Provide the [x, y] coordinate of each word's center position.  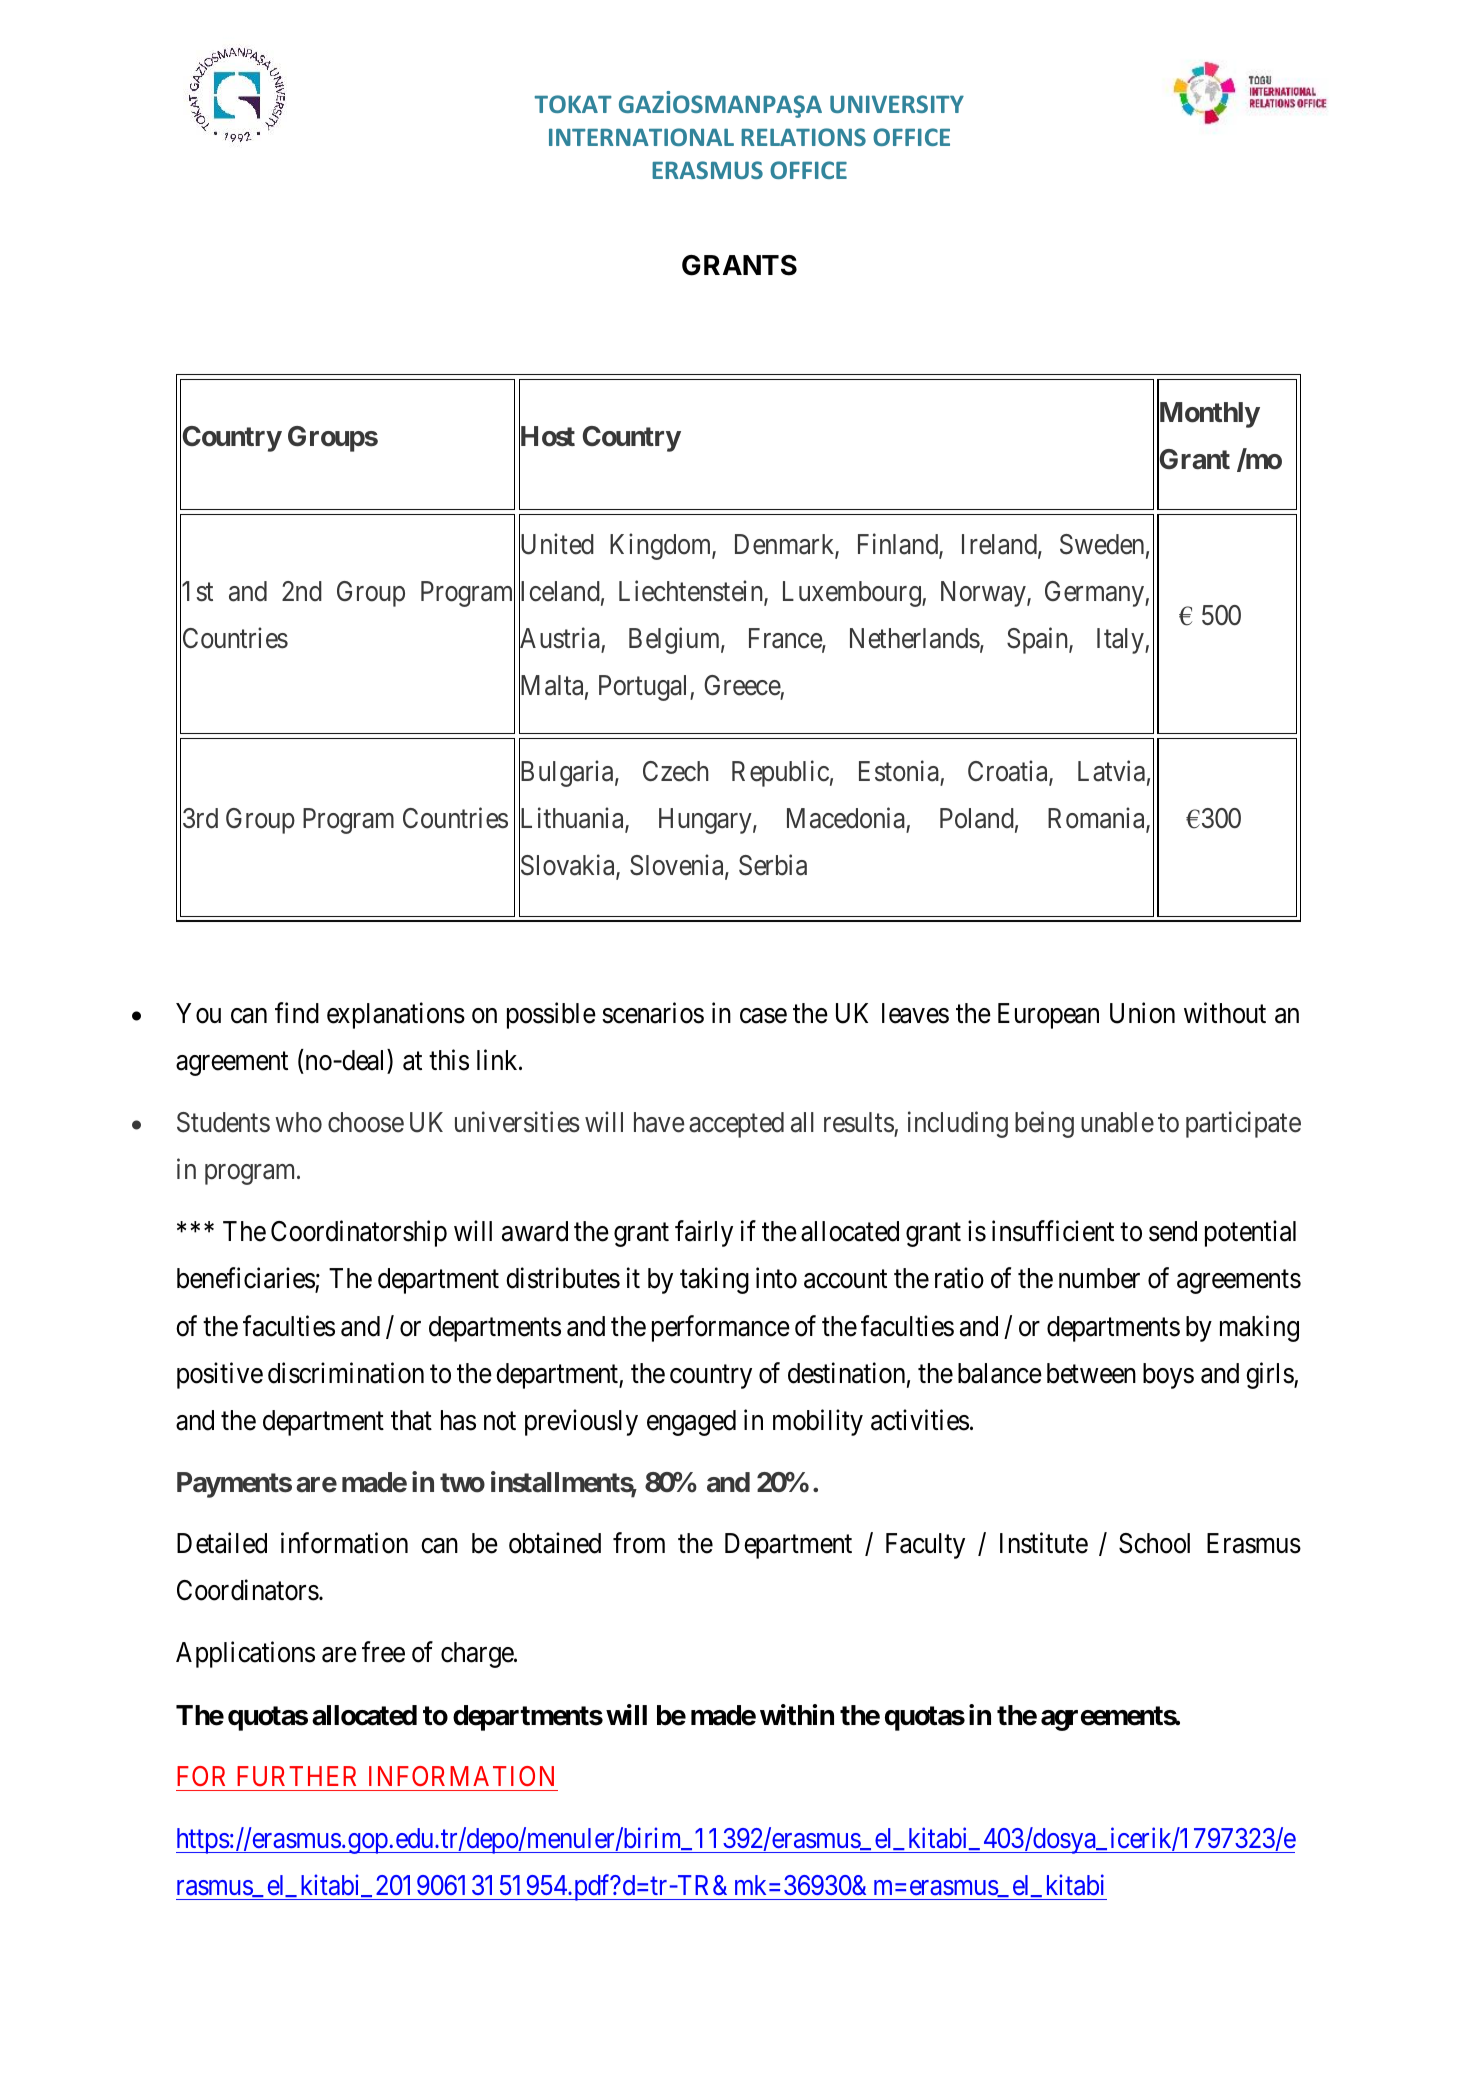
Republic [780, 774]
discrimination [346, 1373]
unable [1117, 1122]
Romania [1097, 819]
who [298, 1122]
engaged [691, 1423]
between [1091, 1373]
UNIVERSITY [897, 104]
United [556, 546]
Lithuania [572, 819]
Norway [984, 594]
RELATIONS [803, 137]
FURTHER [296, 1776]
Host [547, 437]
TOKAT [573, 104]
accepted [736, 1125]
